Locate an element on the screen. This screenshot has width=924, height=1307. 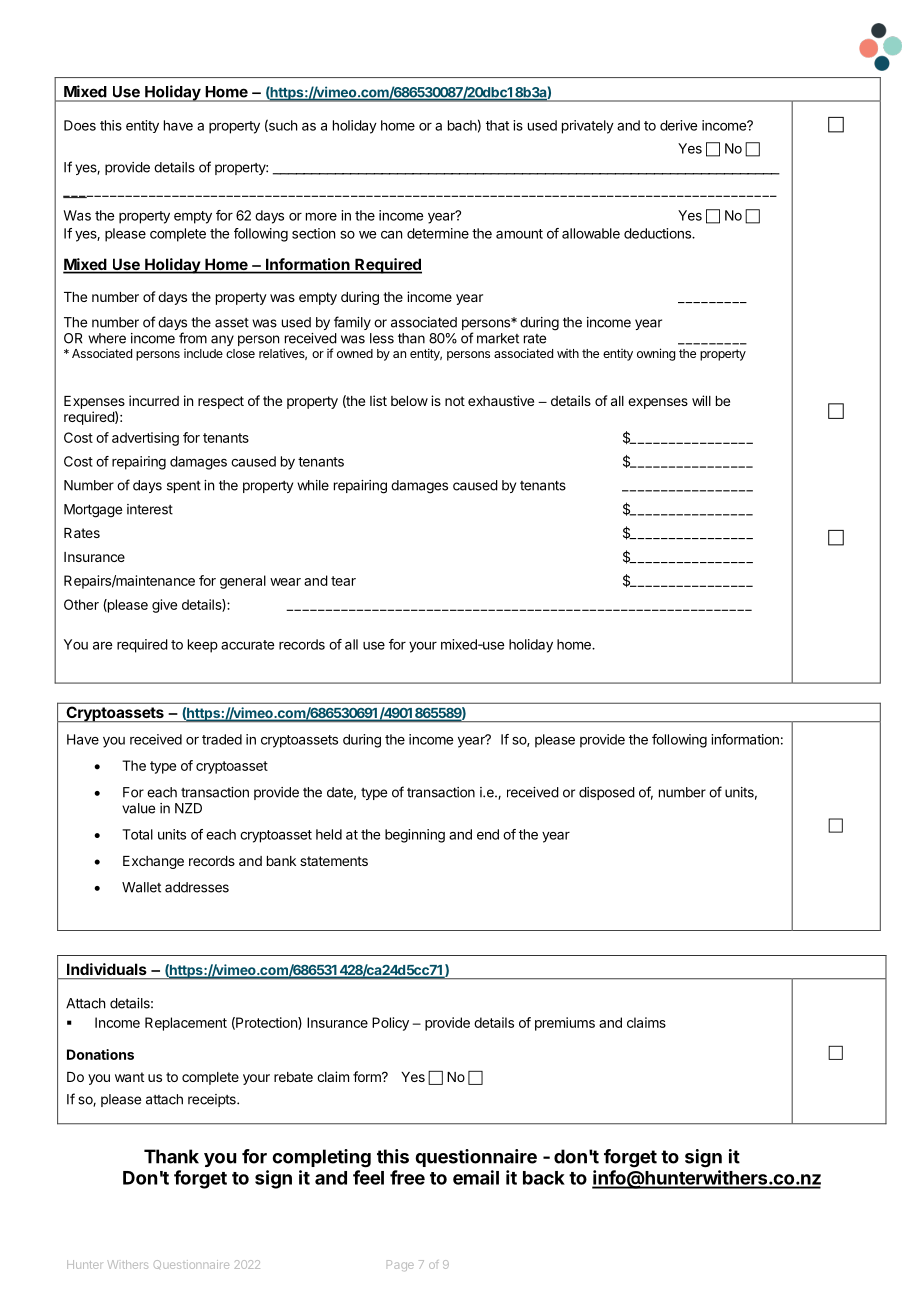
can is located at coordinates (391, 235).
